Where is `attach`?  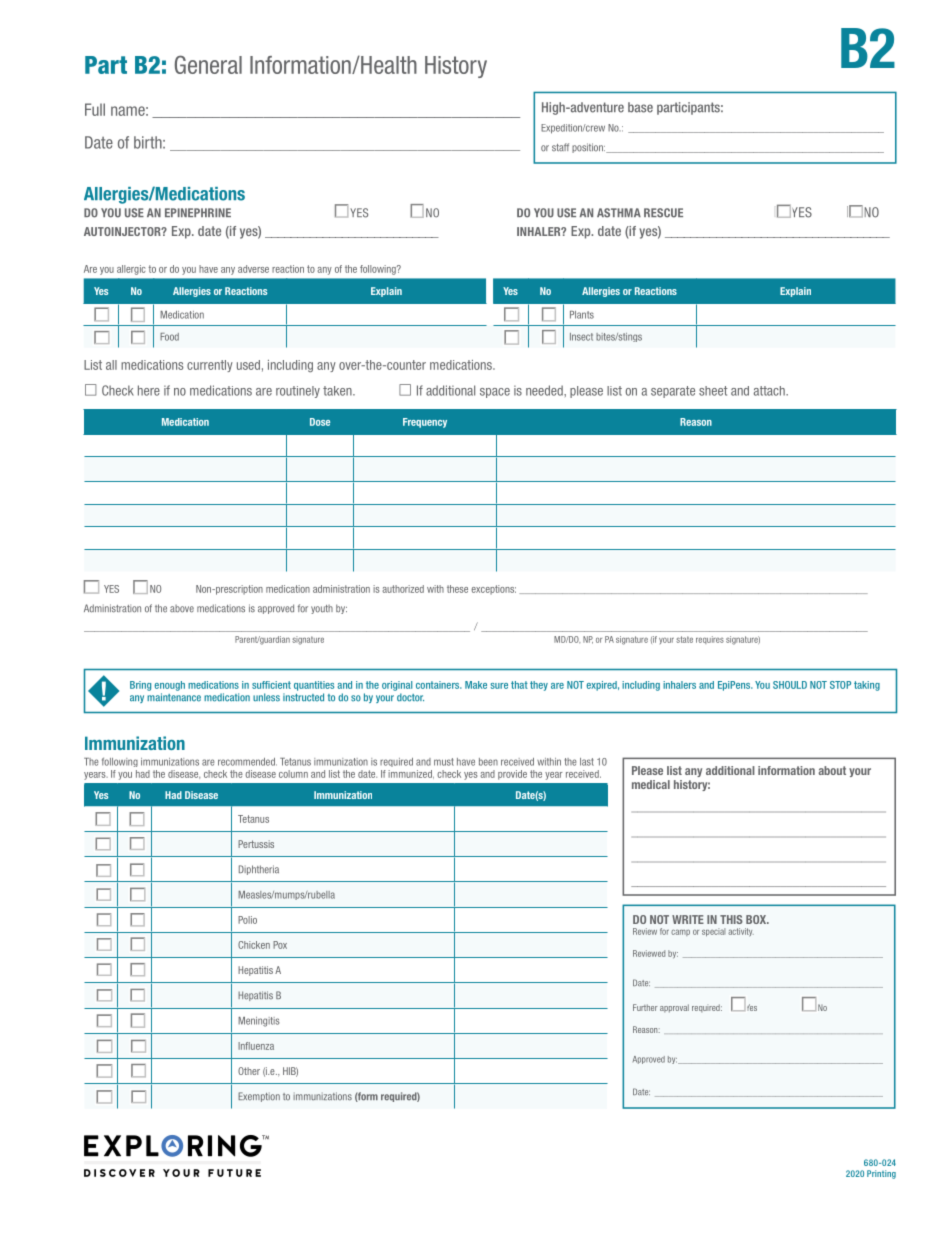 attach is located at coordinates (770, 391).
